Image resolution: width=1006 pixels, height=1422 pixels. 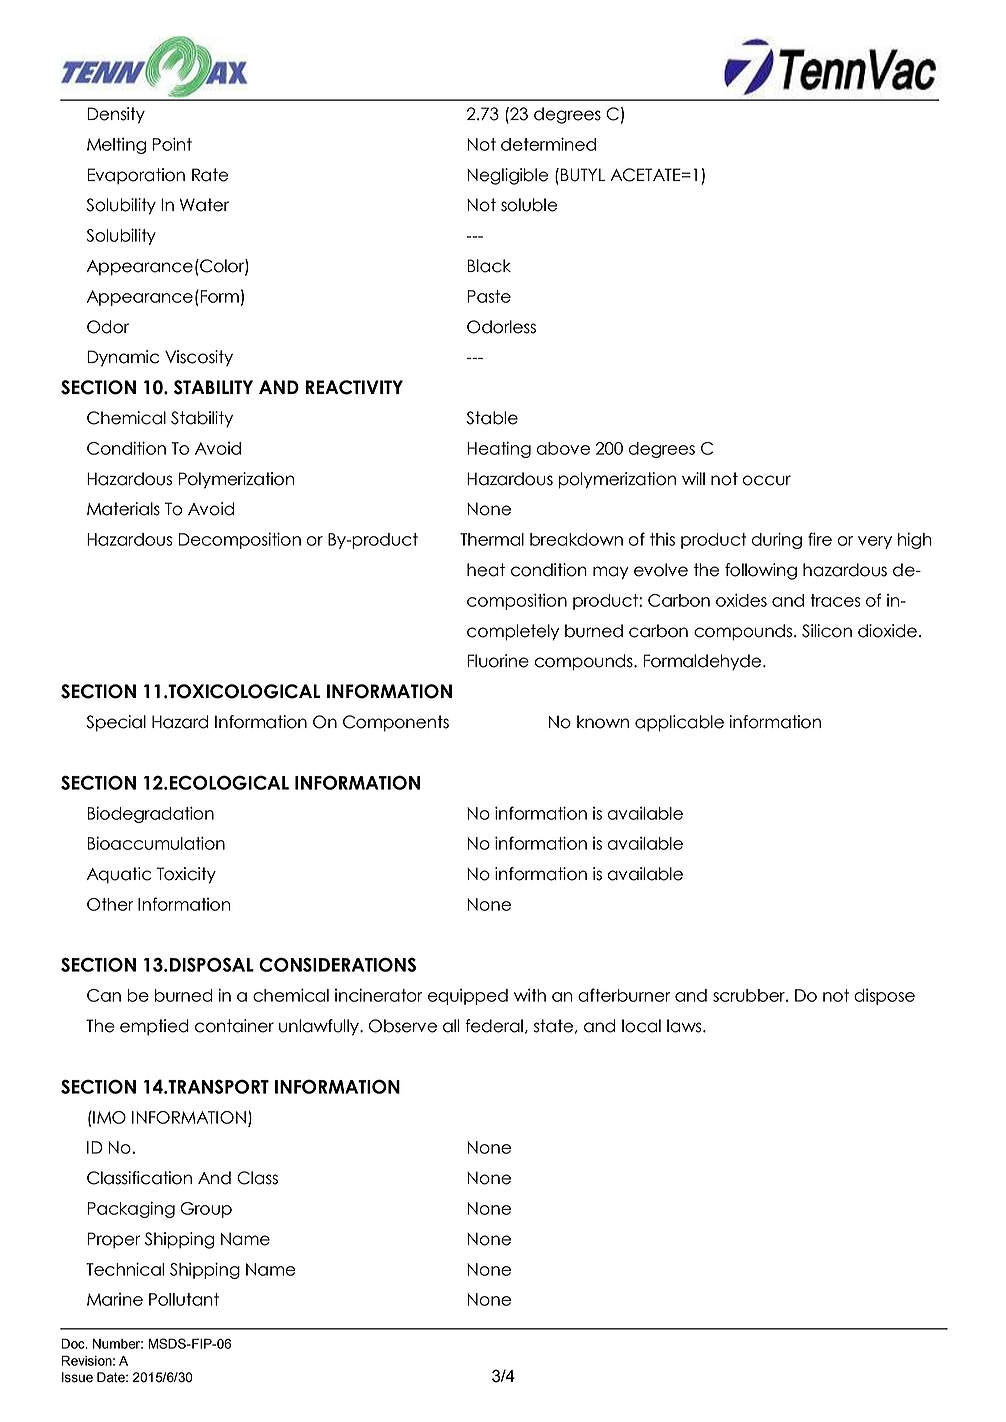 I want to click on occur, so click(x=766, y=480).
